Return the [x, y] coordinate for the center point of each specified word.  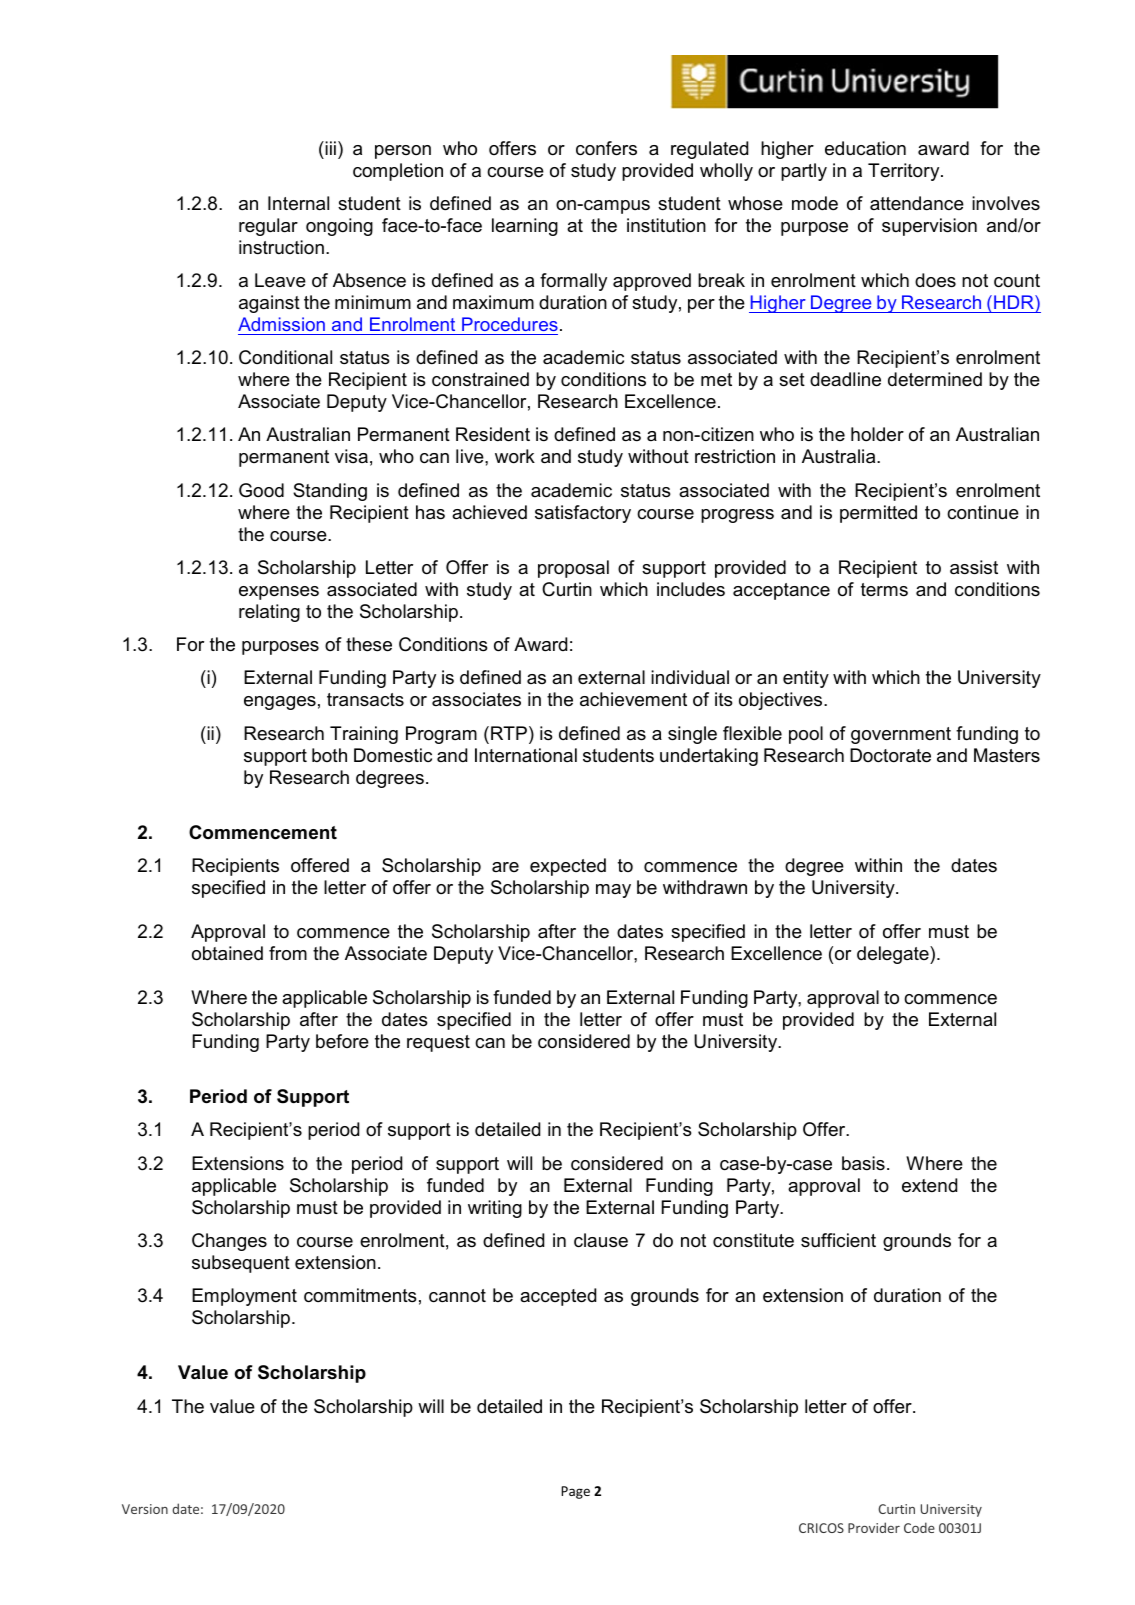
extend [929, 1185]
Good [261, 490]
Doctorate [890, 755]
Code [919, 1527]
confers [606, 148]
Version [145, 1509]
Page [575, 1492]
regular [268, 227]
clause [601, 1240]
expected [568, 867]
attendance [917, 203]
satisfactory [583, 514]
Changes [229, 1242]
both [329, 755]
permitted [878, 514]
